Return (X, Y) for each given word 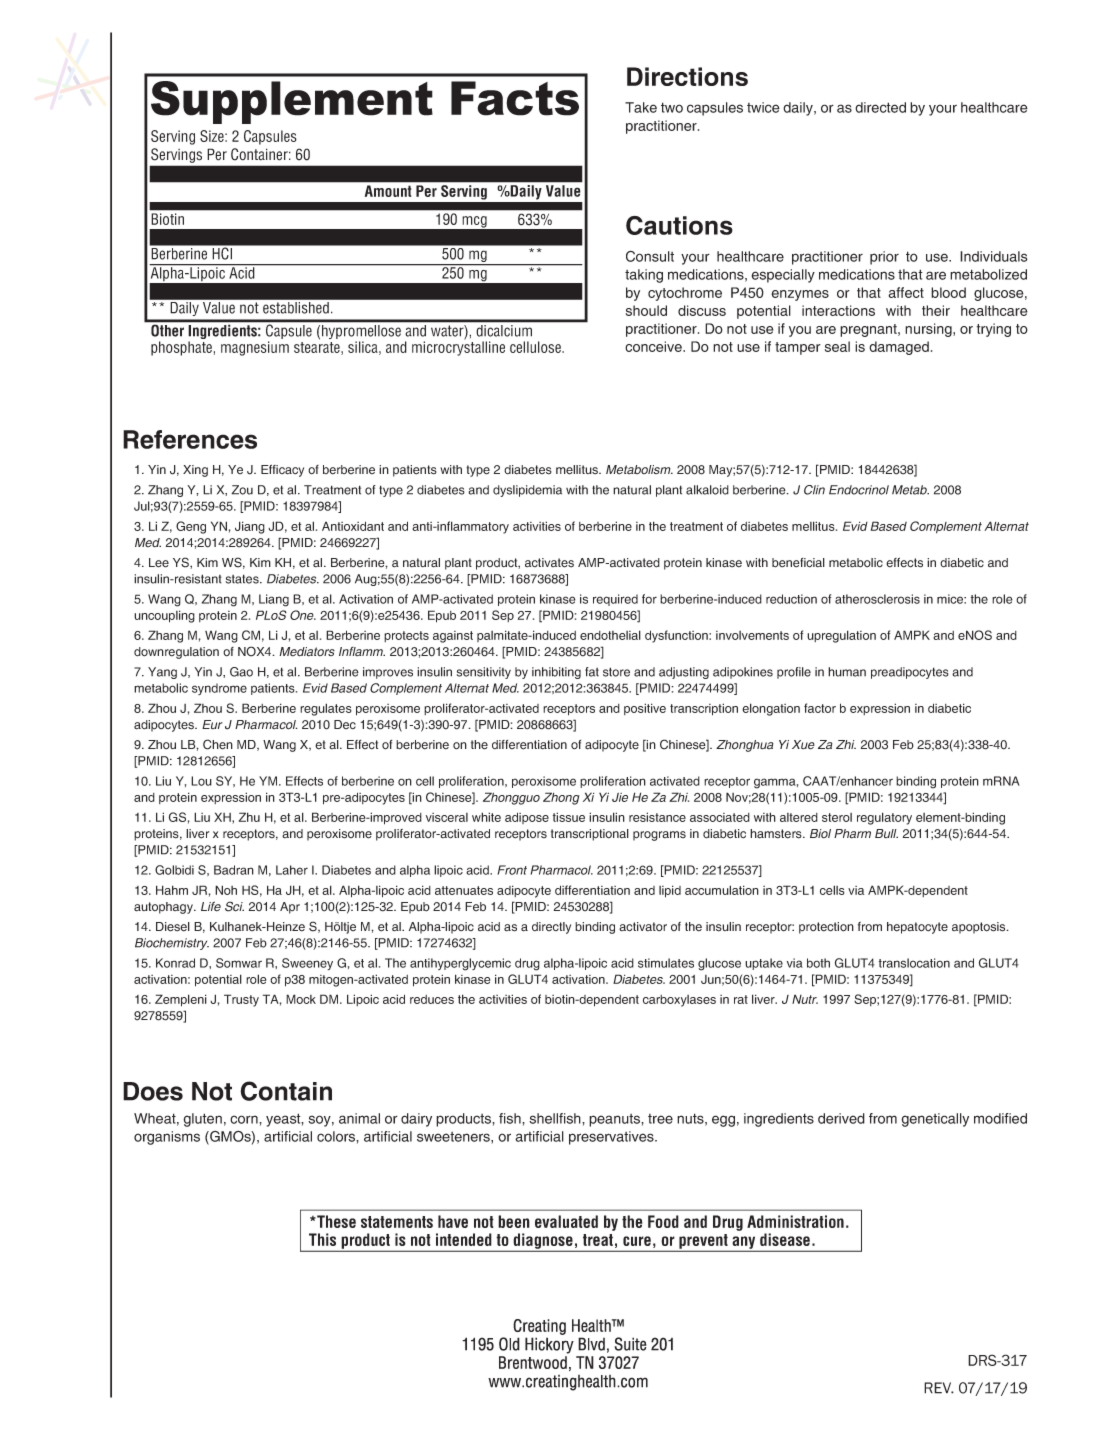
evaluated (566, 1221)
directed (880, 107)
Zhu (249, 817)
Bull (886, 833)
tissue (569, 817)
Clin (814, 490)
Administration (795, 1221)
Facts (515, 98)
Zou (242, 490)
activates (549, 563)
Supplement (292, 102)
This (322, 1239)
